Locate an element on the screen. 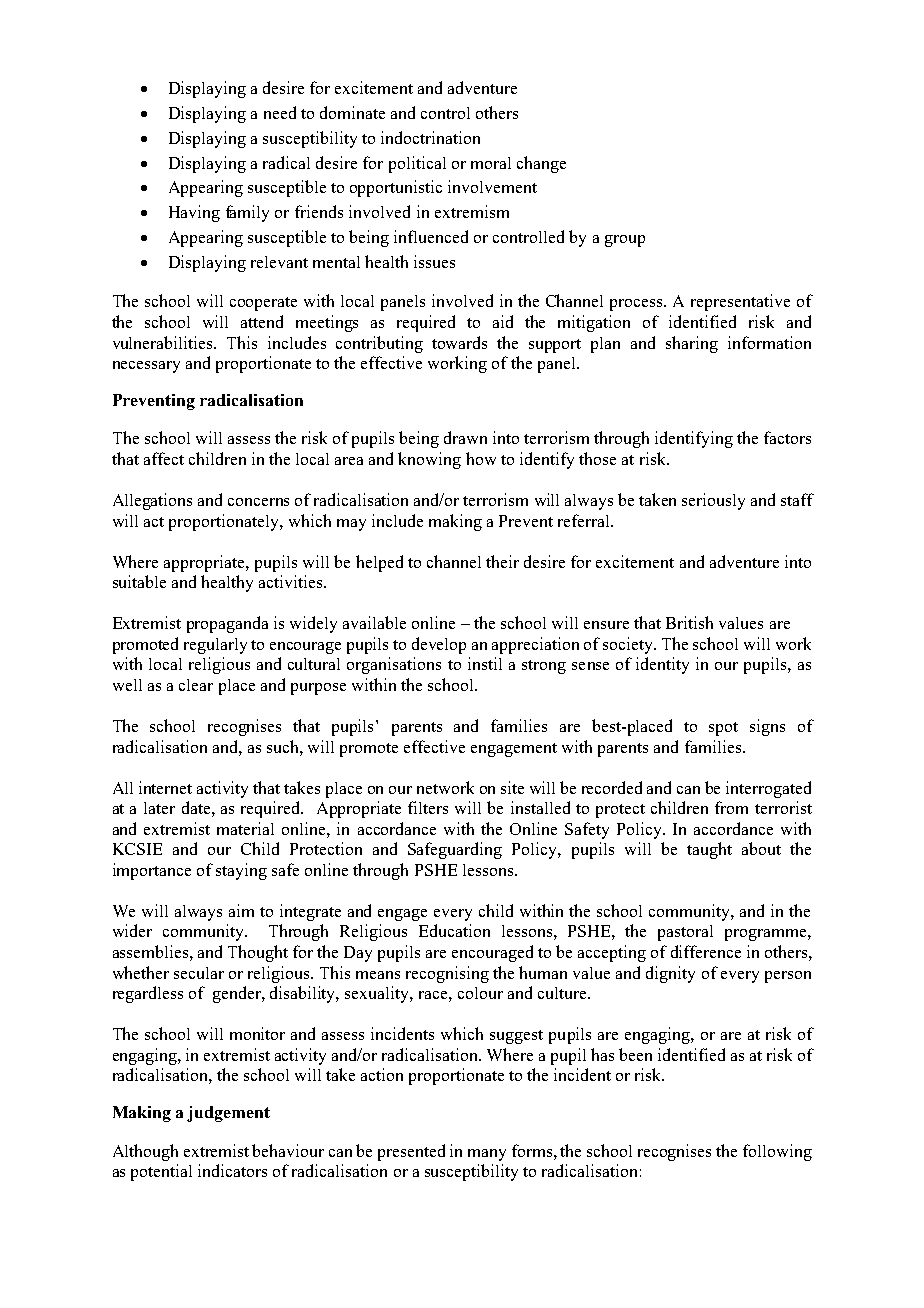 The image size is (924, 1308). develop is located at coordinates (439, 645).
